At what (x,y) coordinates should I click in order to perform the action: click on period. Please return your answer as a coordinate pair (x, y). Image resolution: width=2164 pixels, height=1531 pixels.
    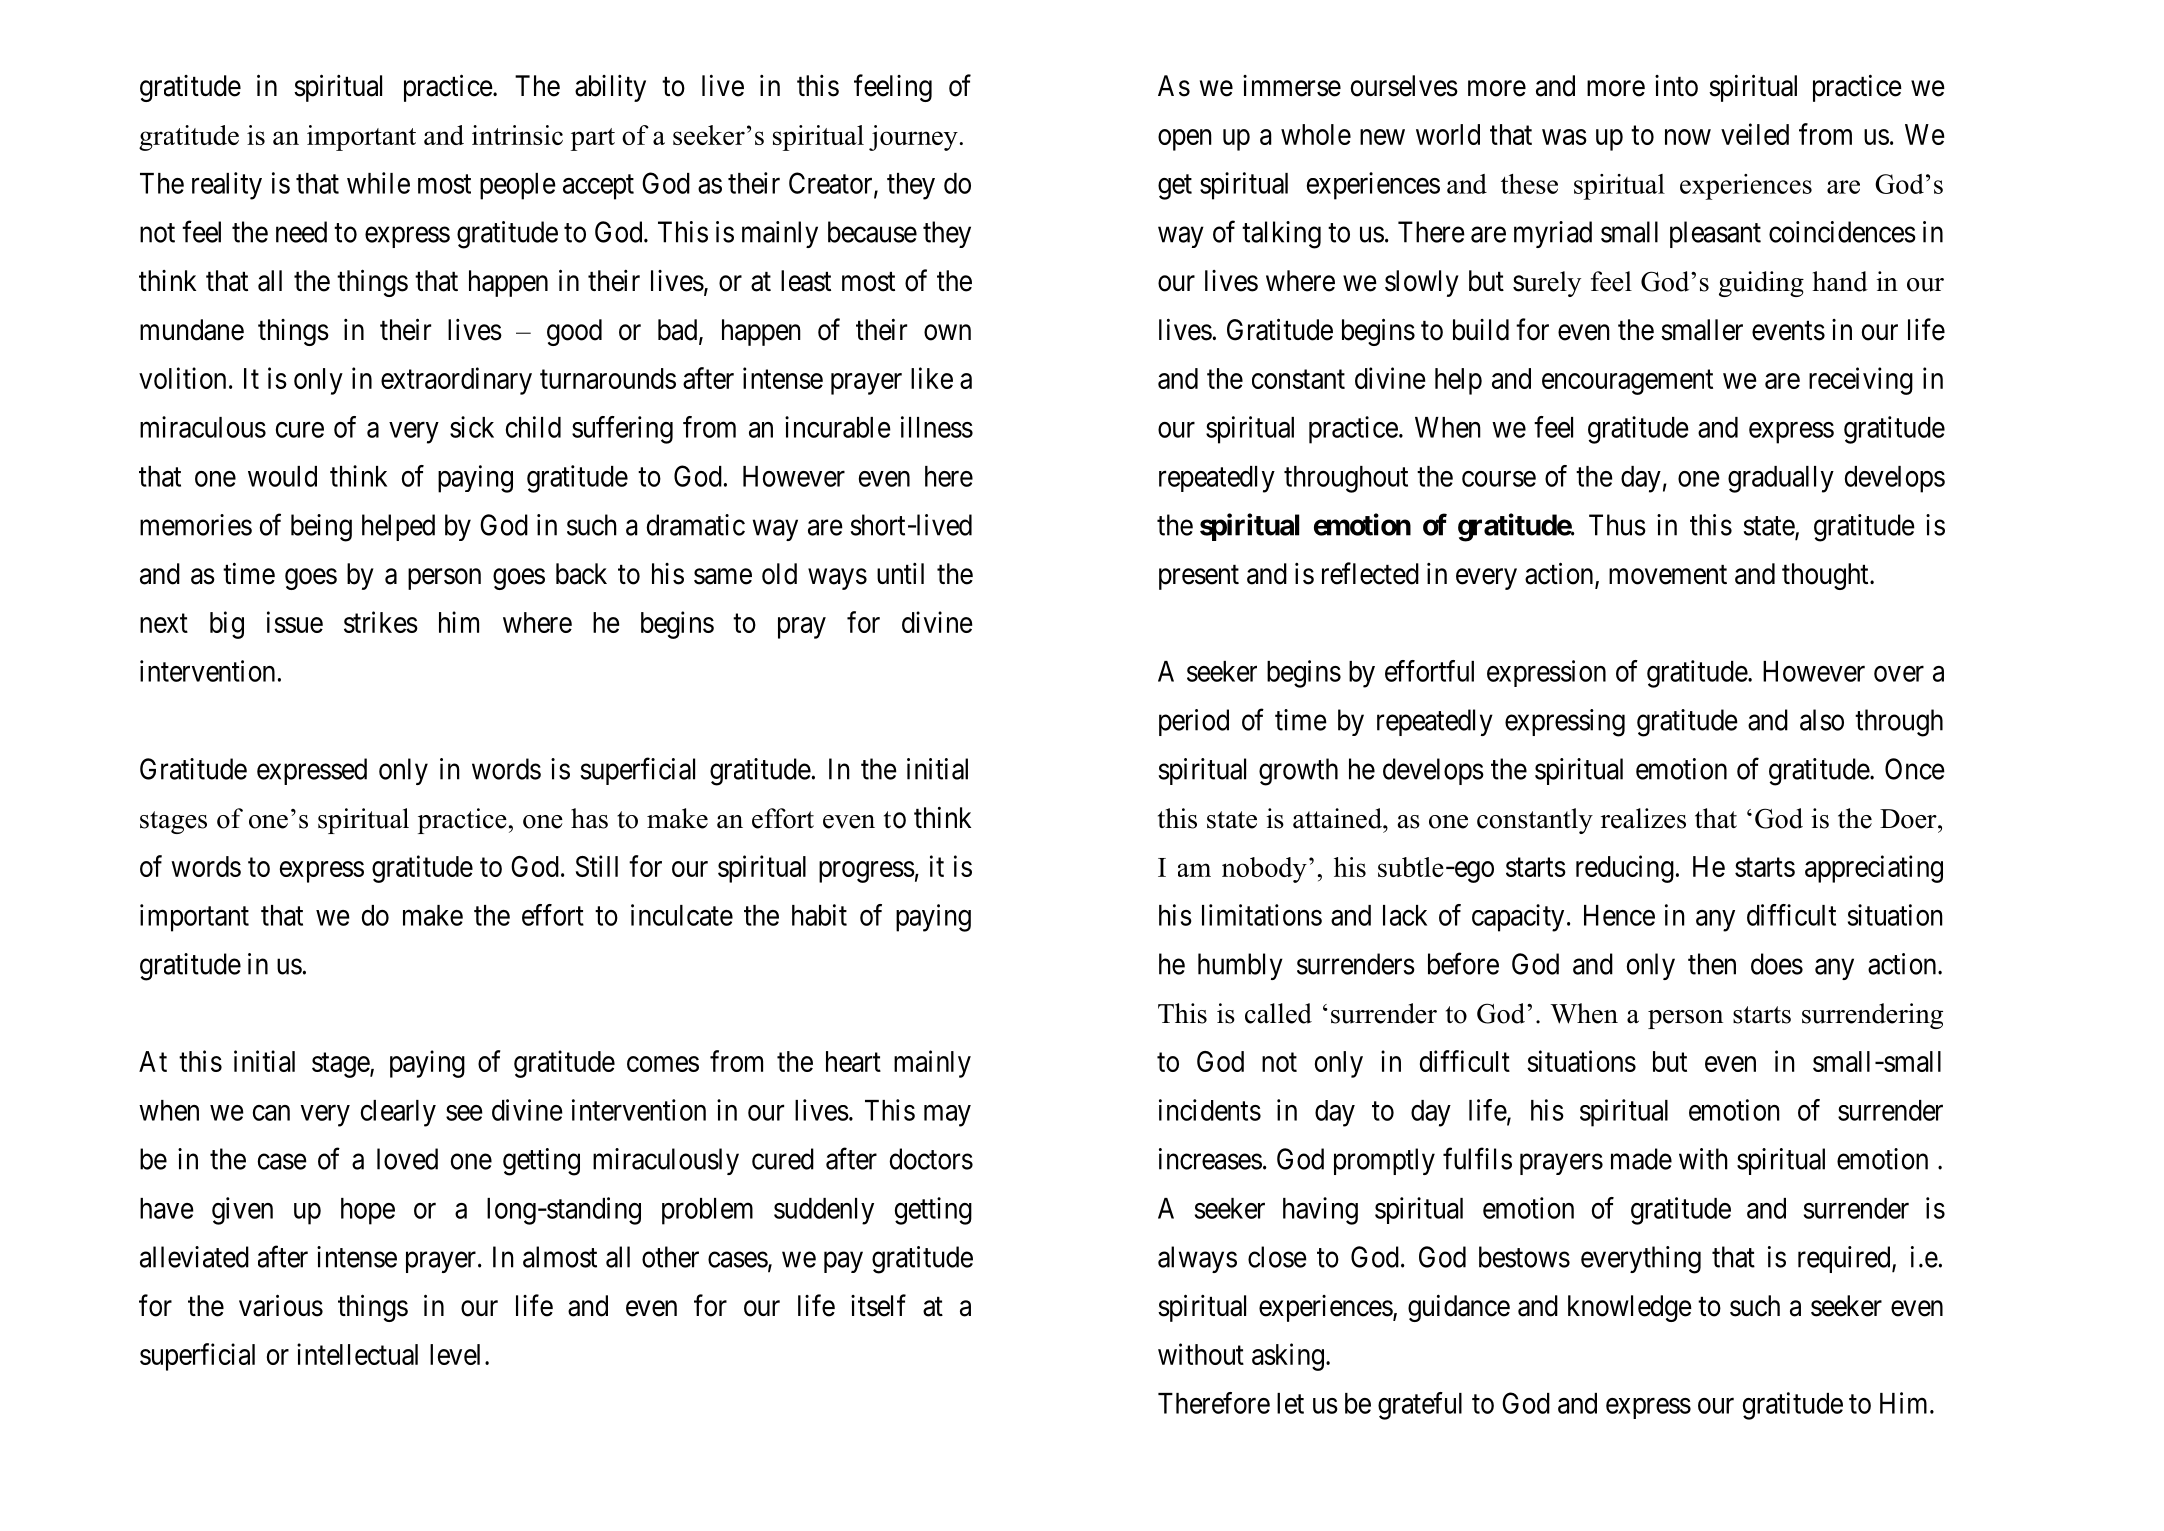
    Looking at the image, I should click on (1194, 722).
